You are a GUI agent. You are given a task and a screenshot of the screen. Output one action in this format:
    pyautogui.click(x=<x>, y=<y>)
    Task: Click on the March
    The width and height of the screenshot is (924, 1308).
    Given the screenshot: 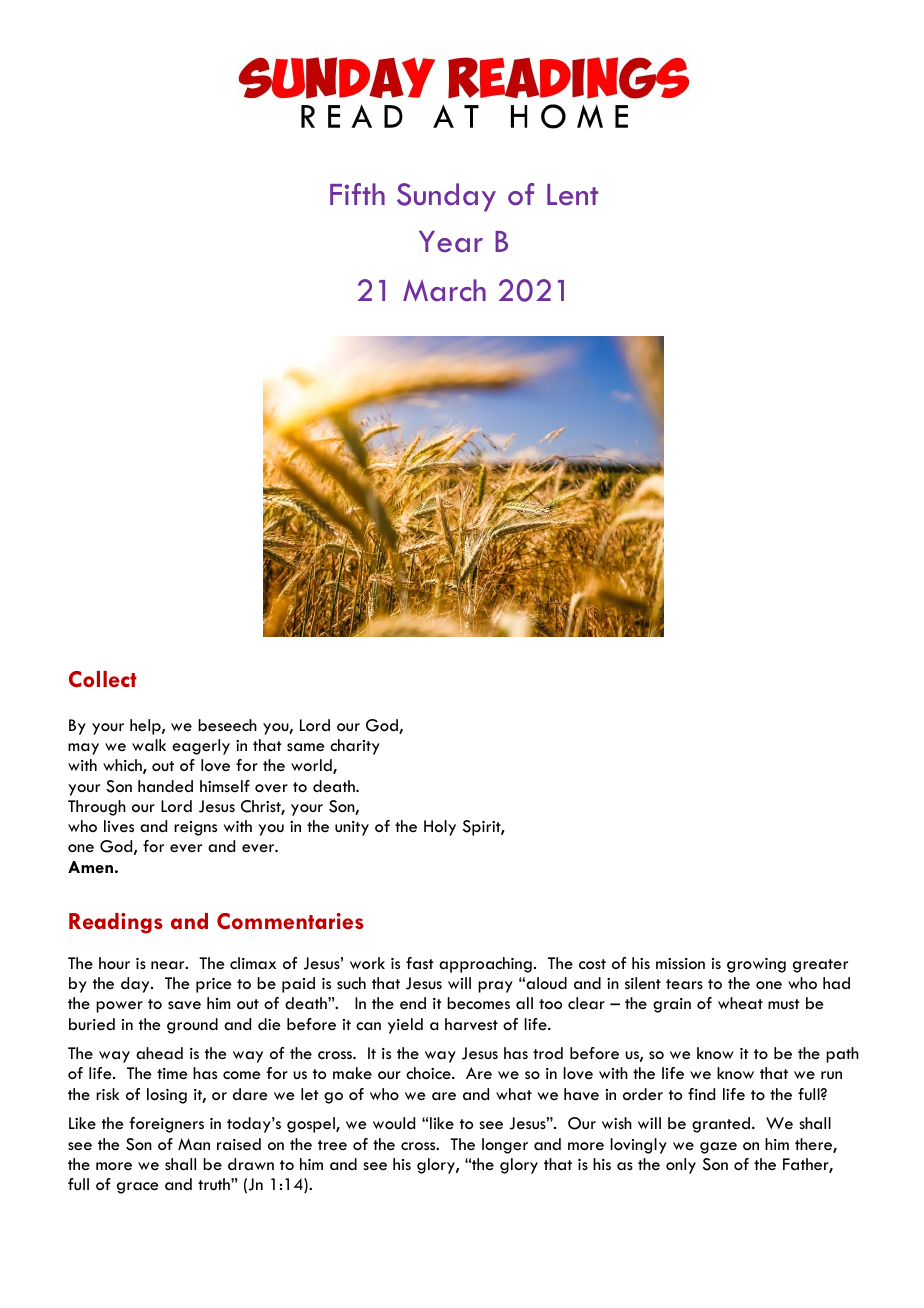 What is the action you would take?
    pyautogui.click(x=444, y=290)
